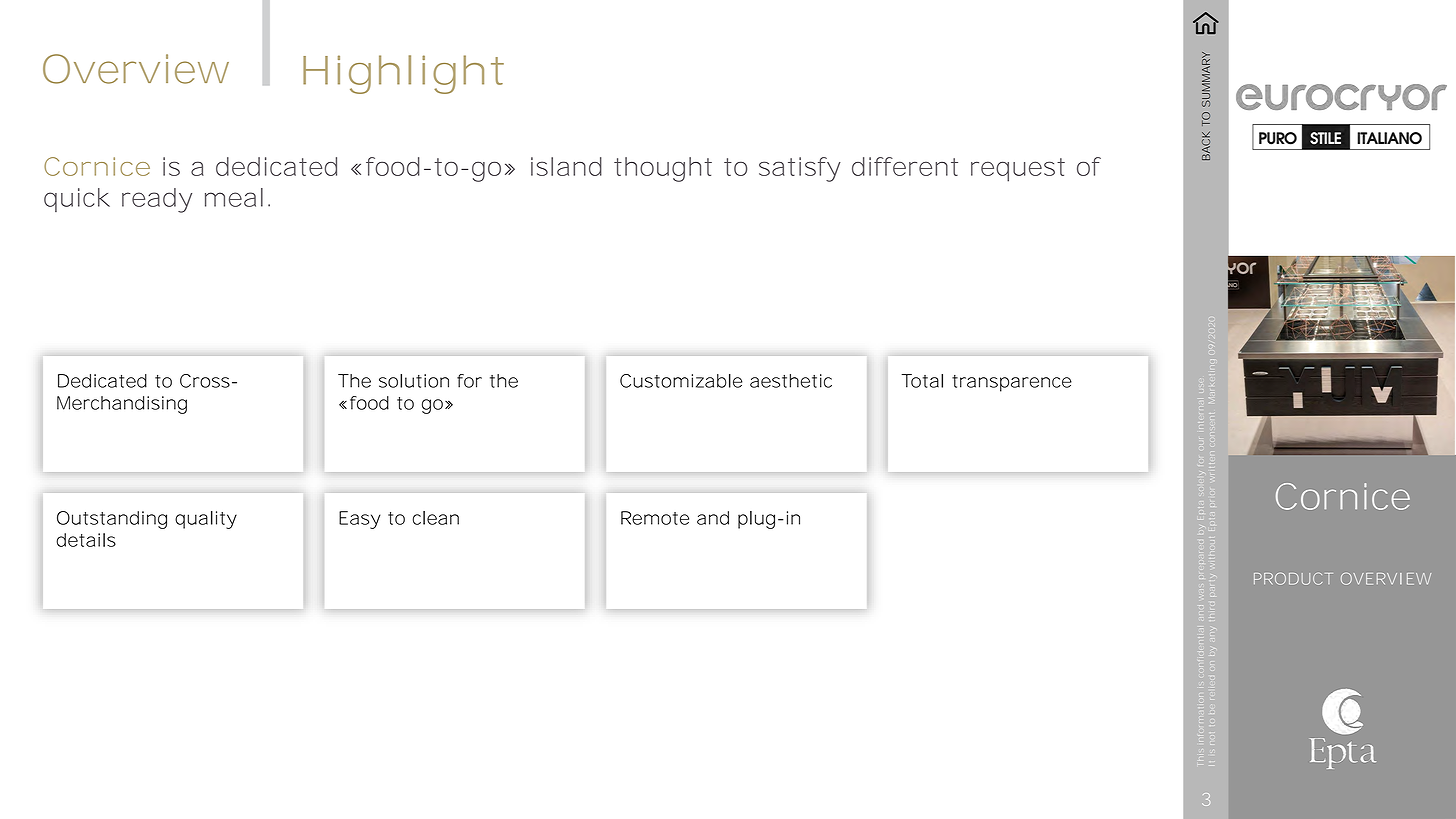 This document has height=819, width=1456. I want to click on solution, so click(414, 381).
